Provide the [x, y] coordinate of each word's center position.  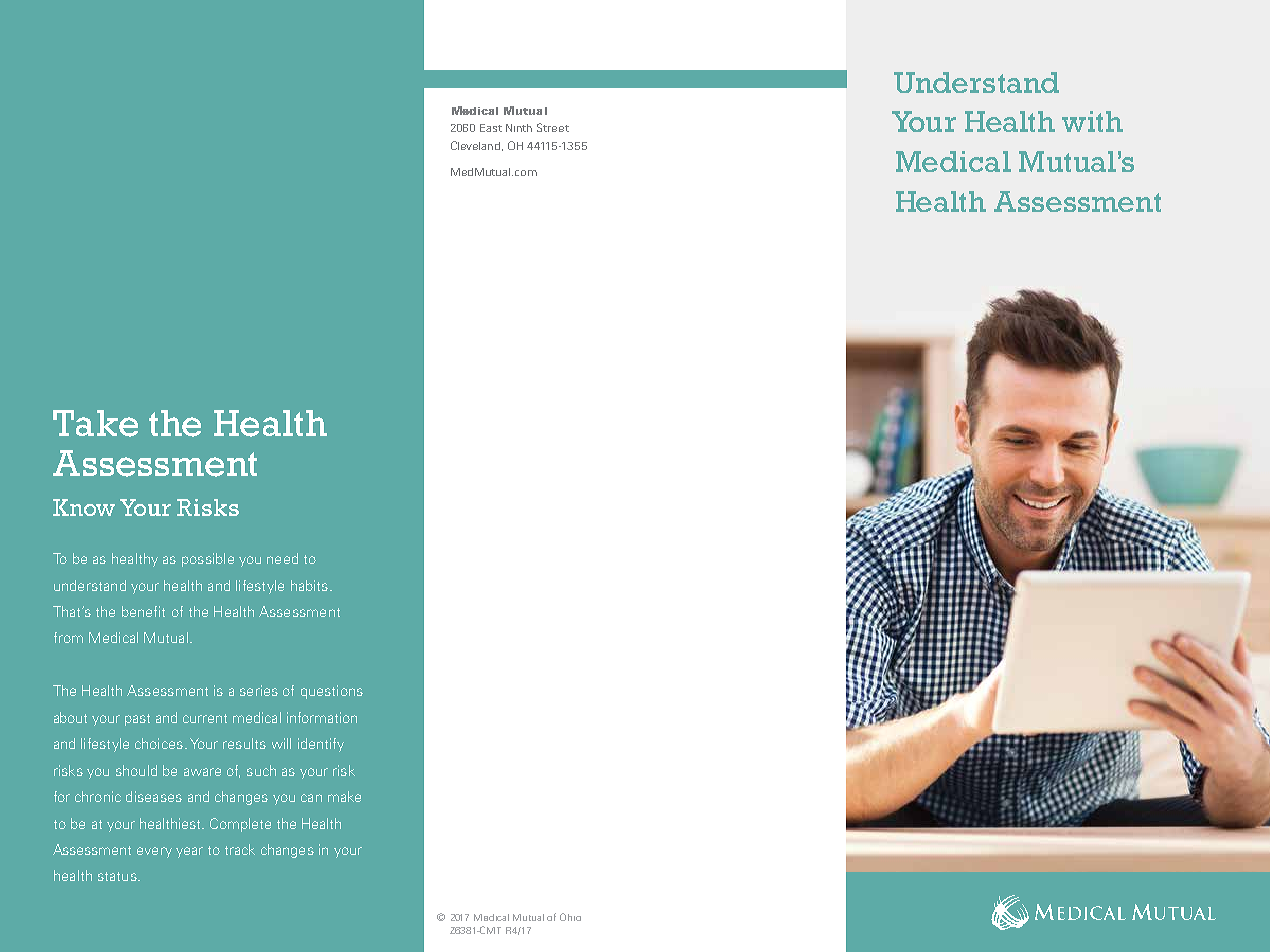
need [282, 558]
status [118, 876]
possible [208, 560]
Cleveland [475, 145]
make [344, 796]
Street [553, 127]
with [1092, 121]
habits [309, 585]
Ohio [570, 917]
